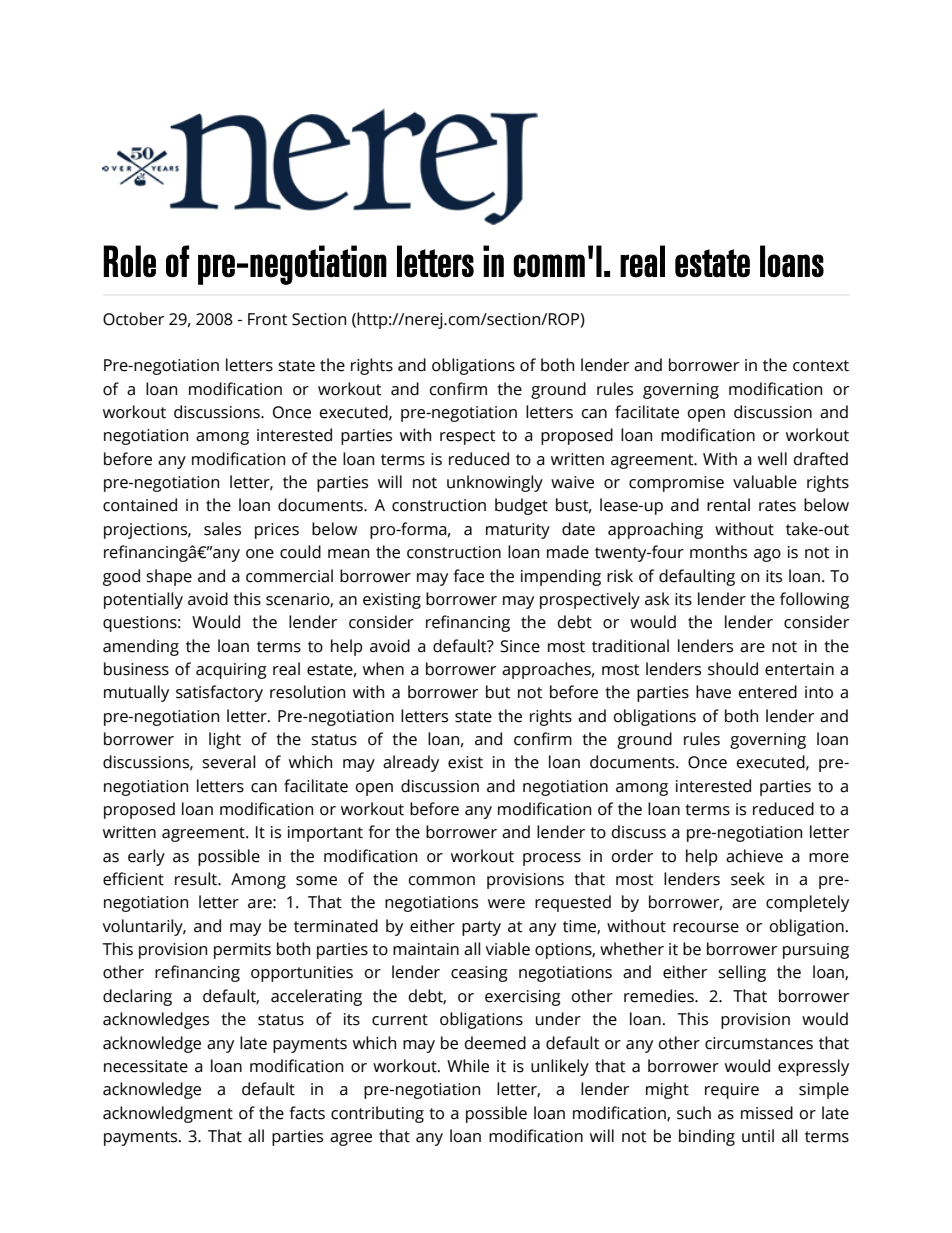 This screenshot has height=1233, width=952. I want to click on Since, so click(520, 646).
